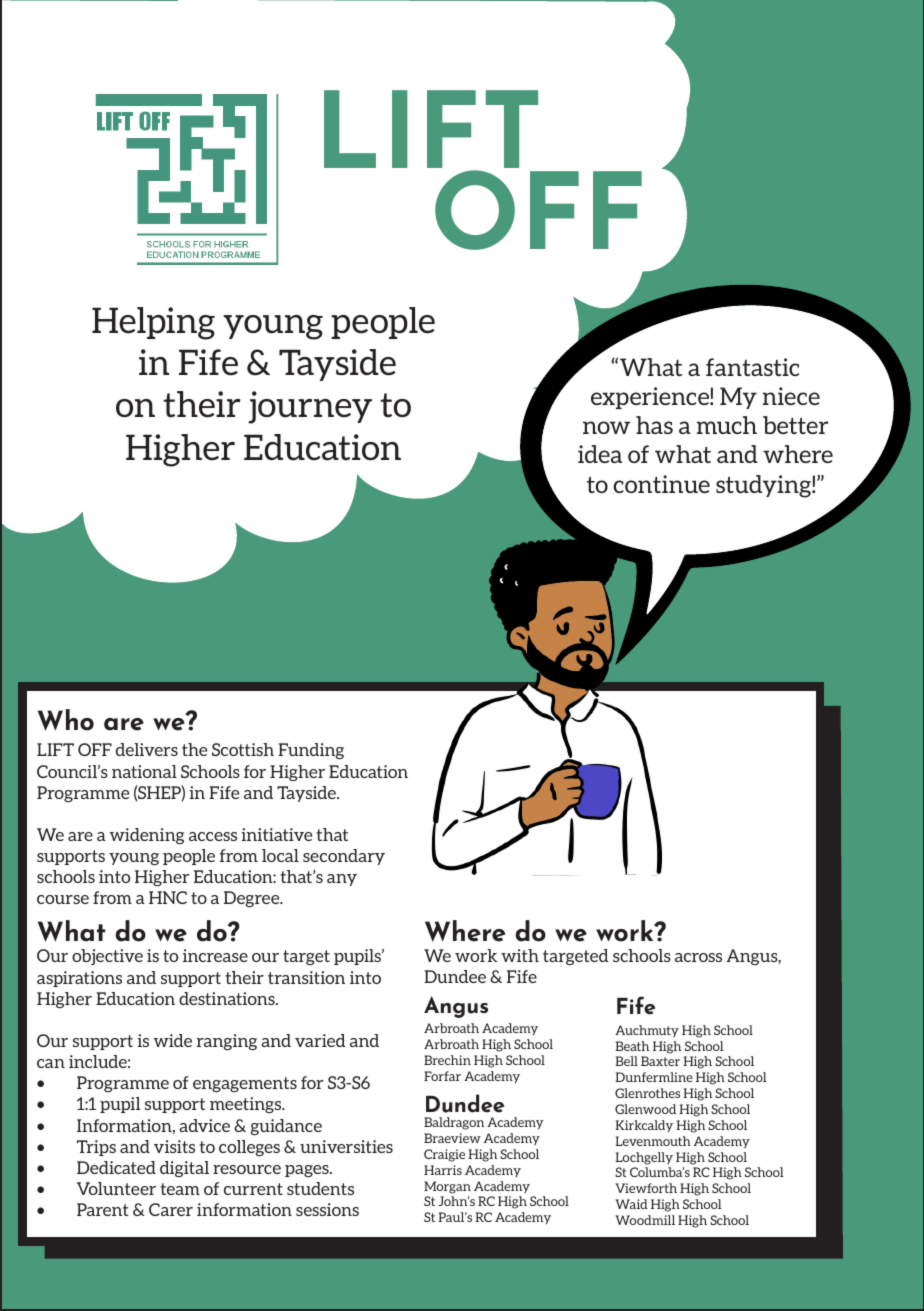 The height and width of the image is (1311, 924). What do you see at coordinates (116, 1188) in the image?
I see `Volunteer` at bounding box center [116, 1188].
